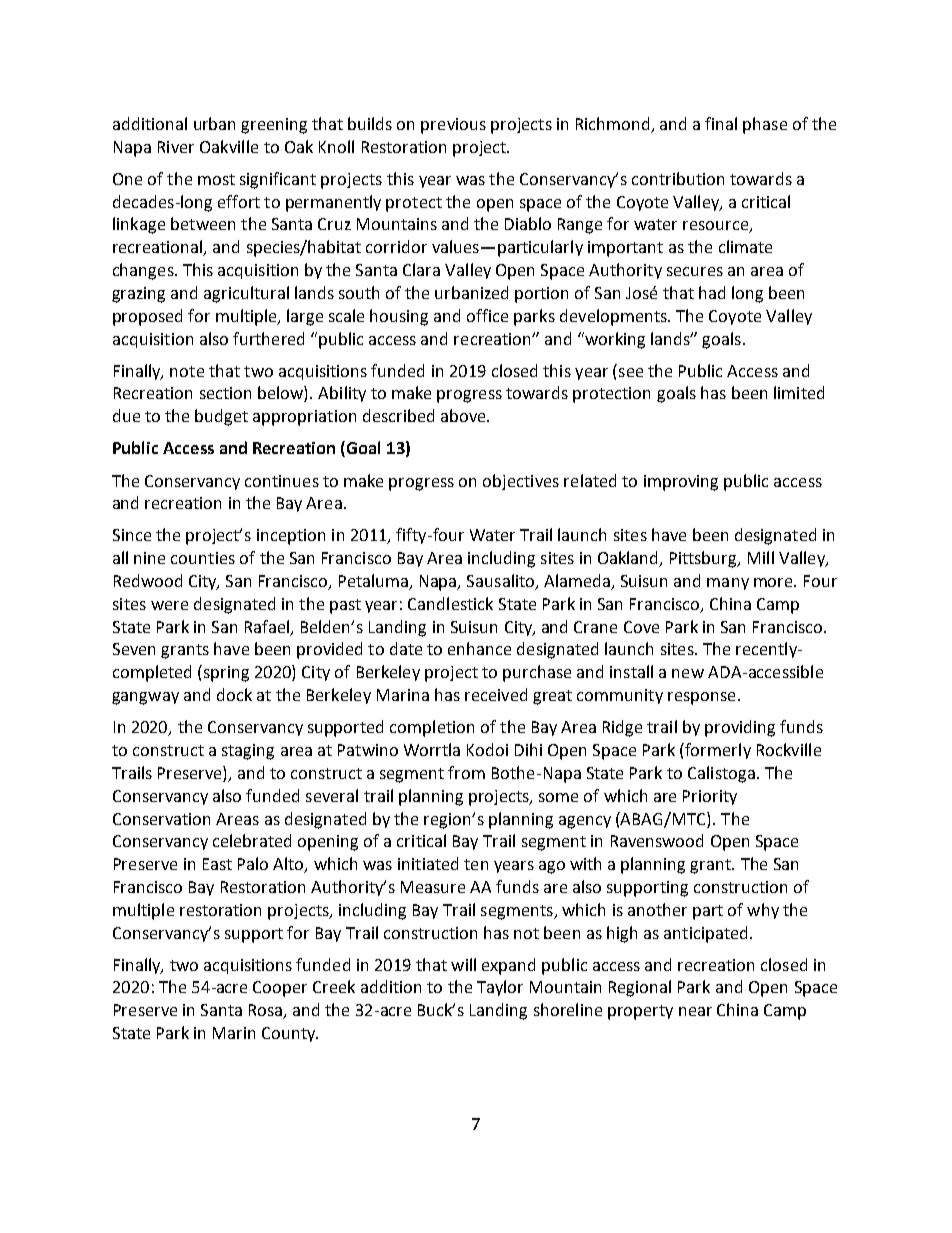  What do you see at coordinates (450, 603) in the screenshot?
I see `Candlestick` at bounding box center [450, 603].
